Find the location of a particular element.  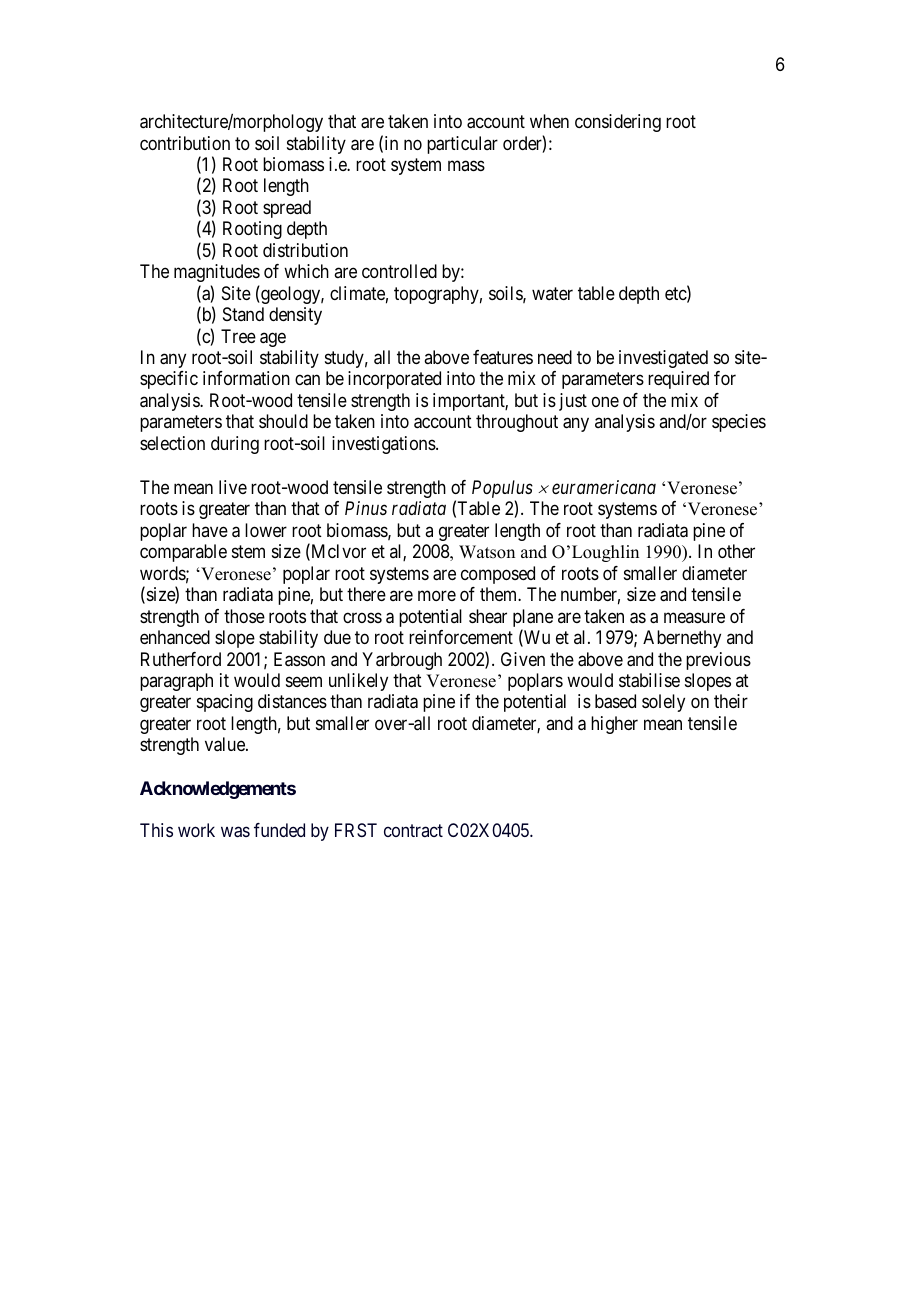

contribution is located at coordinates (185, 143).
